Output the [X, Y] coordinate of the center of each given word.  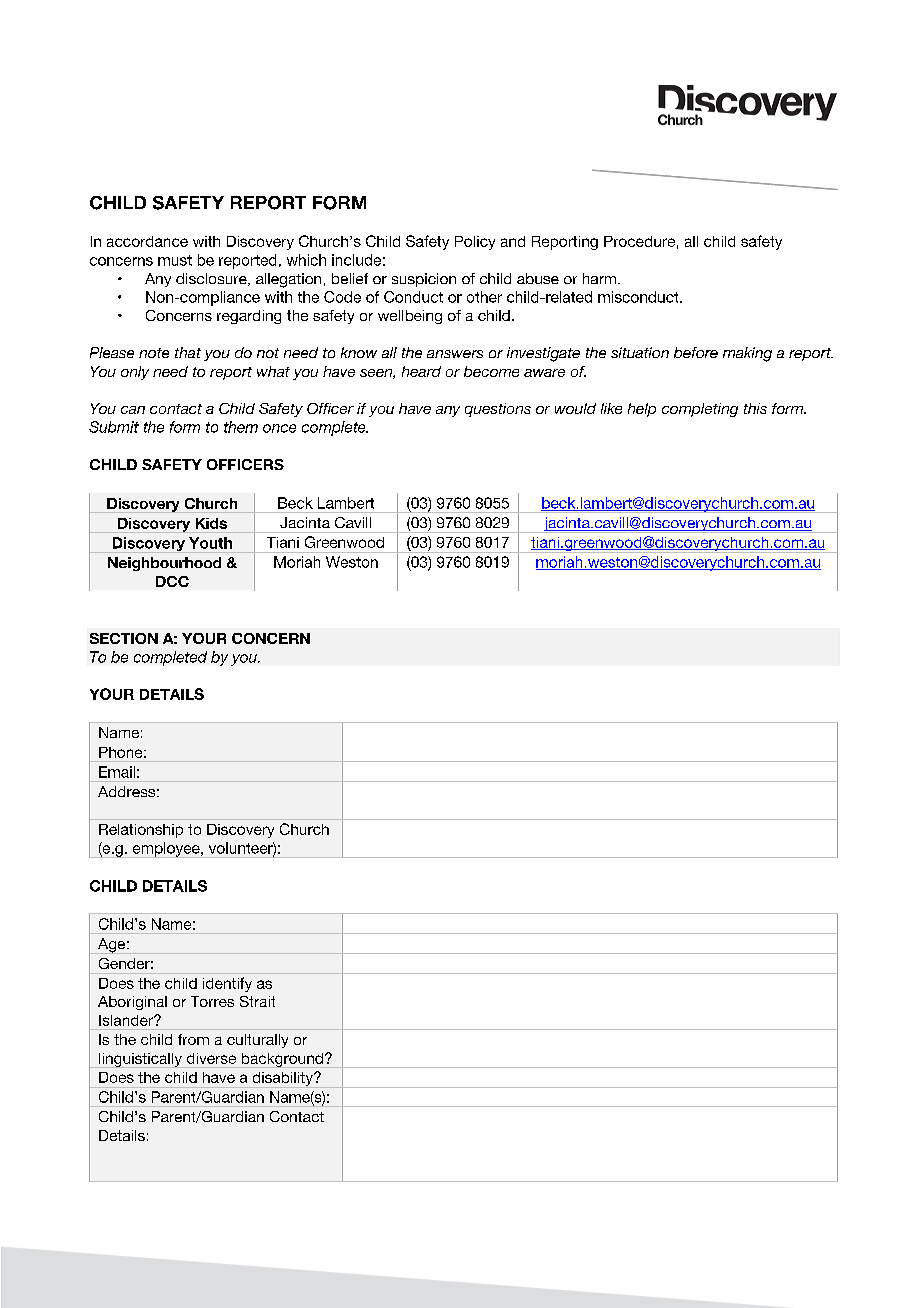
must [175, 260]
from [193, 1039]
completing [700, 410]
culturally [257, 1041]
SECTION [124, 638]
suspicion [424, 280]
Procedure [639, 241]
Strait [257, 1001]
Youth [210, 543]
